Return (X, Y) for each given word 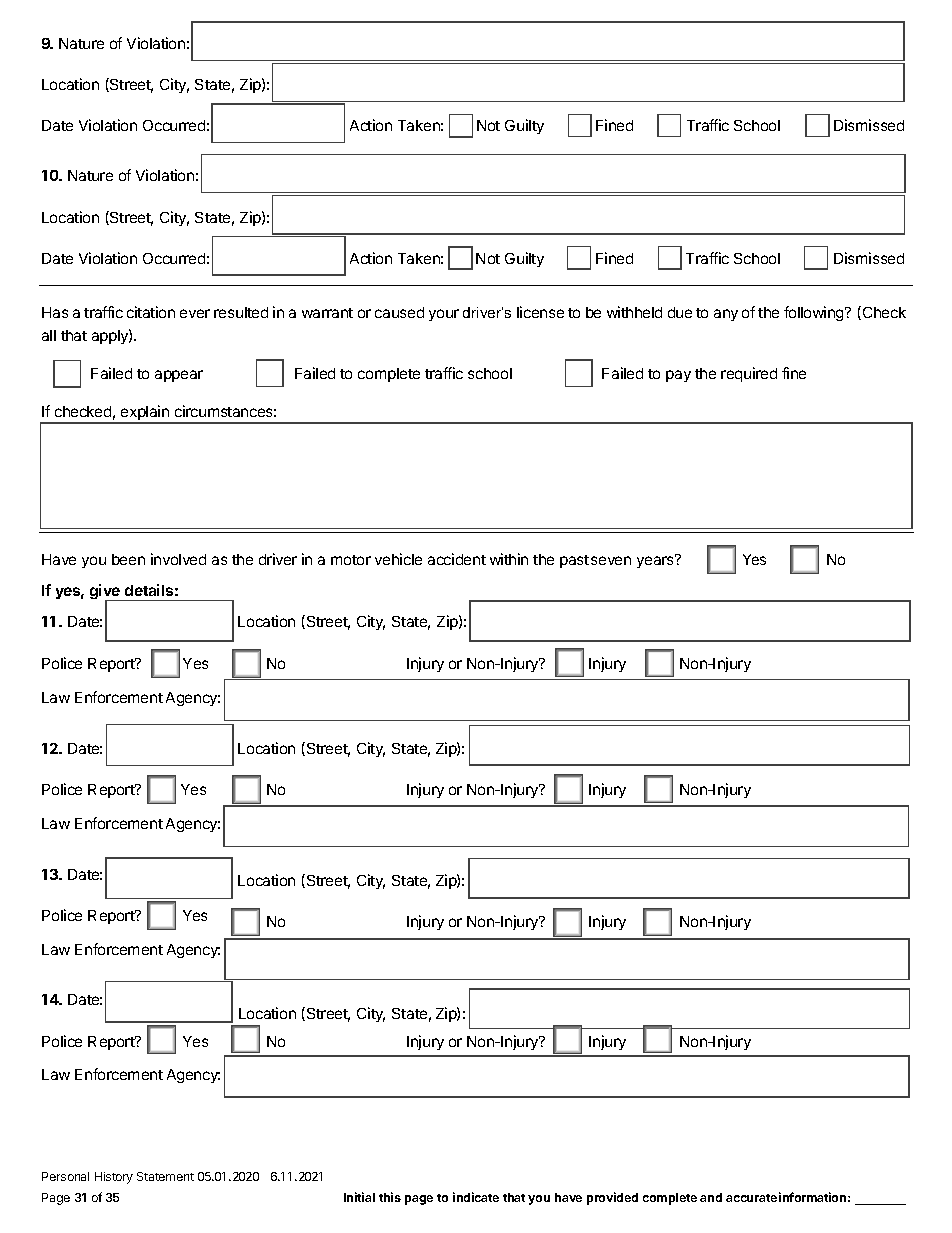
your (444, 315)
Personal (65, 1176)
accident (457, 559)
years (656, 561)
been (128, 559)
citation (151, 312)
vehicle (398, 559)
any (726, 315)
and (711, 1197)
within (509, 559)
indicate (476, 1197)
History (114, 1178)
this (390, 1197)
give (106, 593)
